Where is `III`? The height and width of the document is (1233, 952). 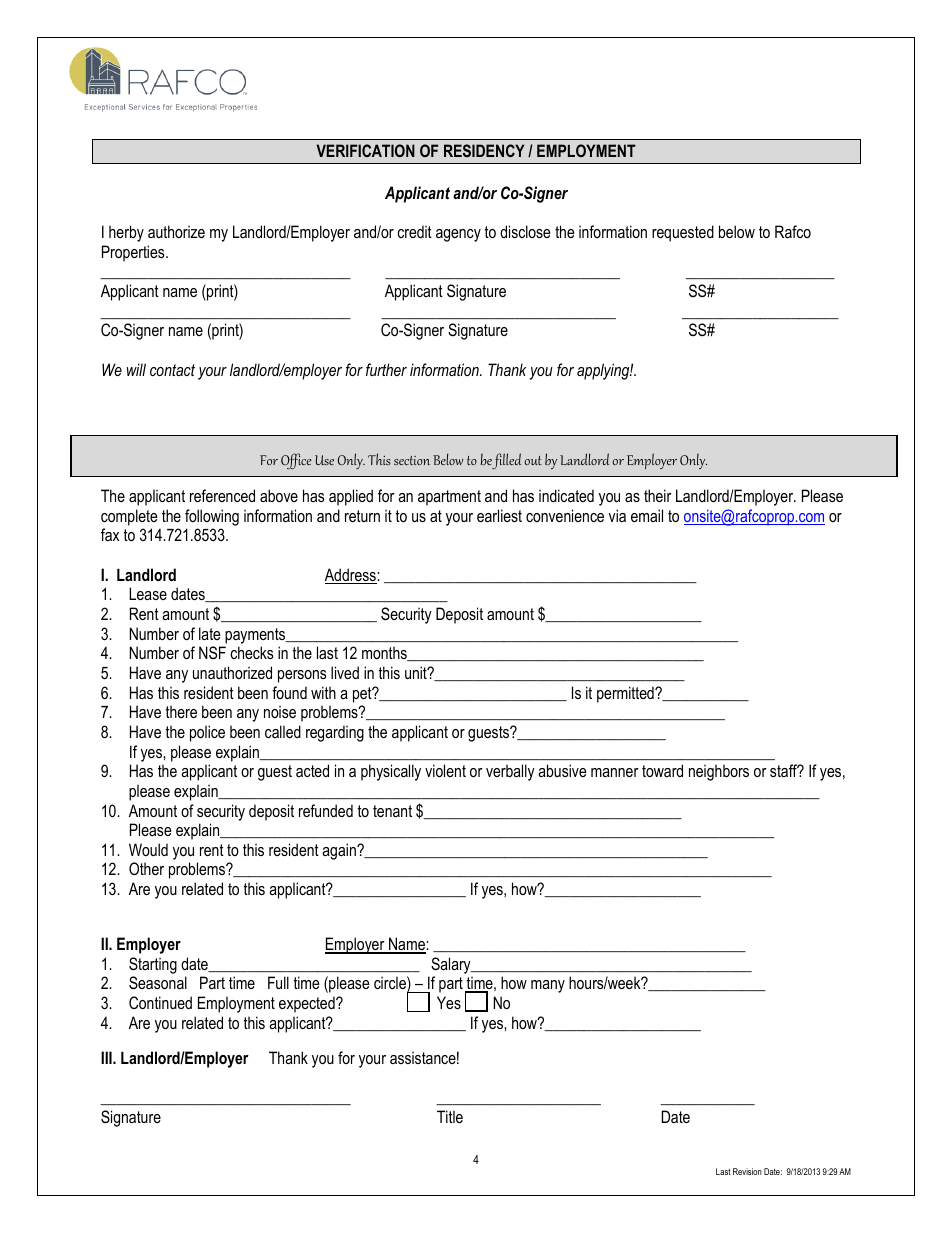
III is located at coordinates (107, 1057).
